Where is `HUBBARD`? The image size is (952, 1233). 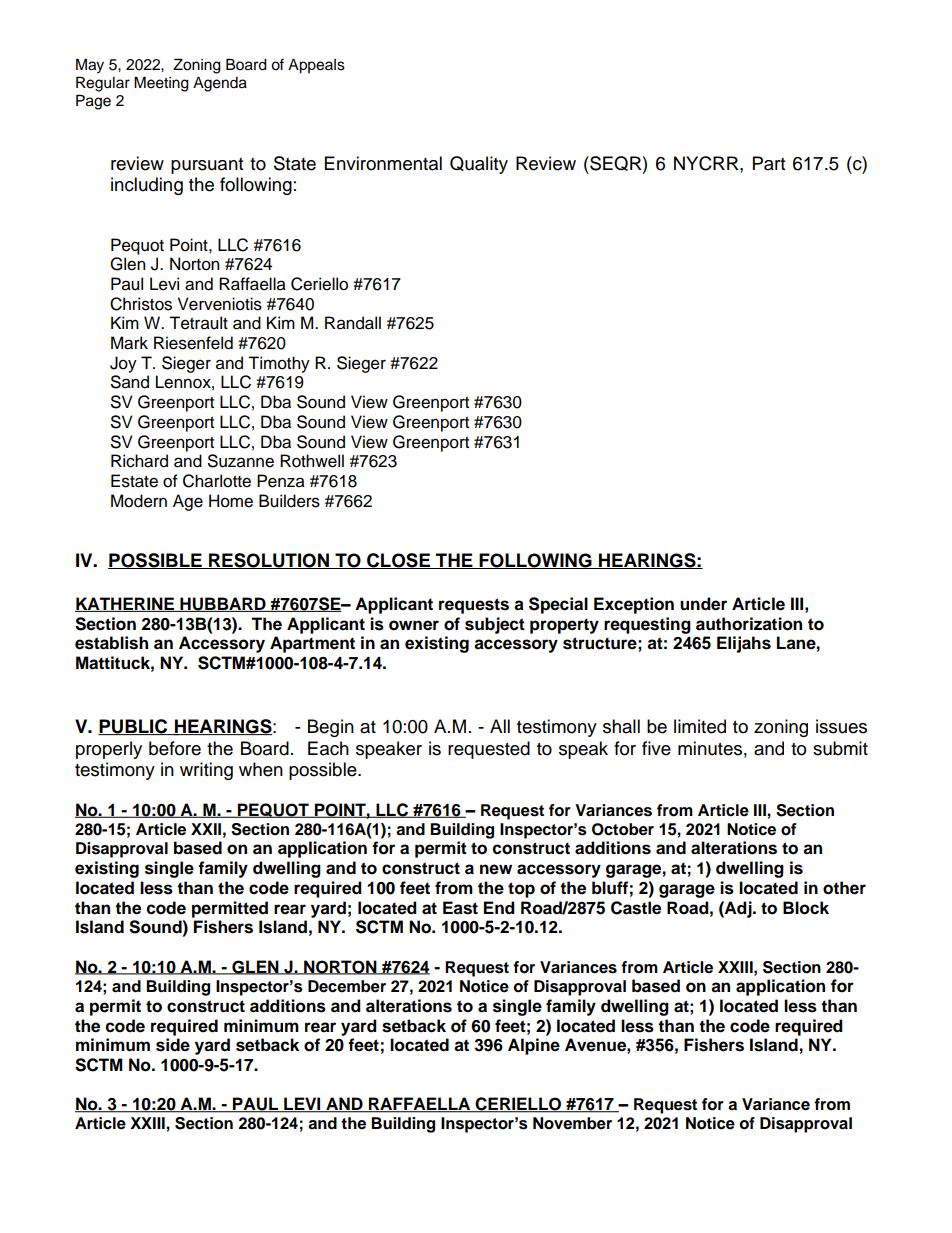 HUBBARD is located at coordinates (223, 604).
